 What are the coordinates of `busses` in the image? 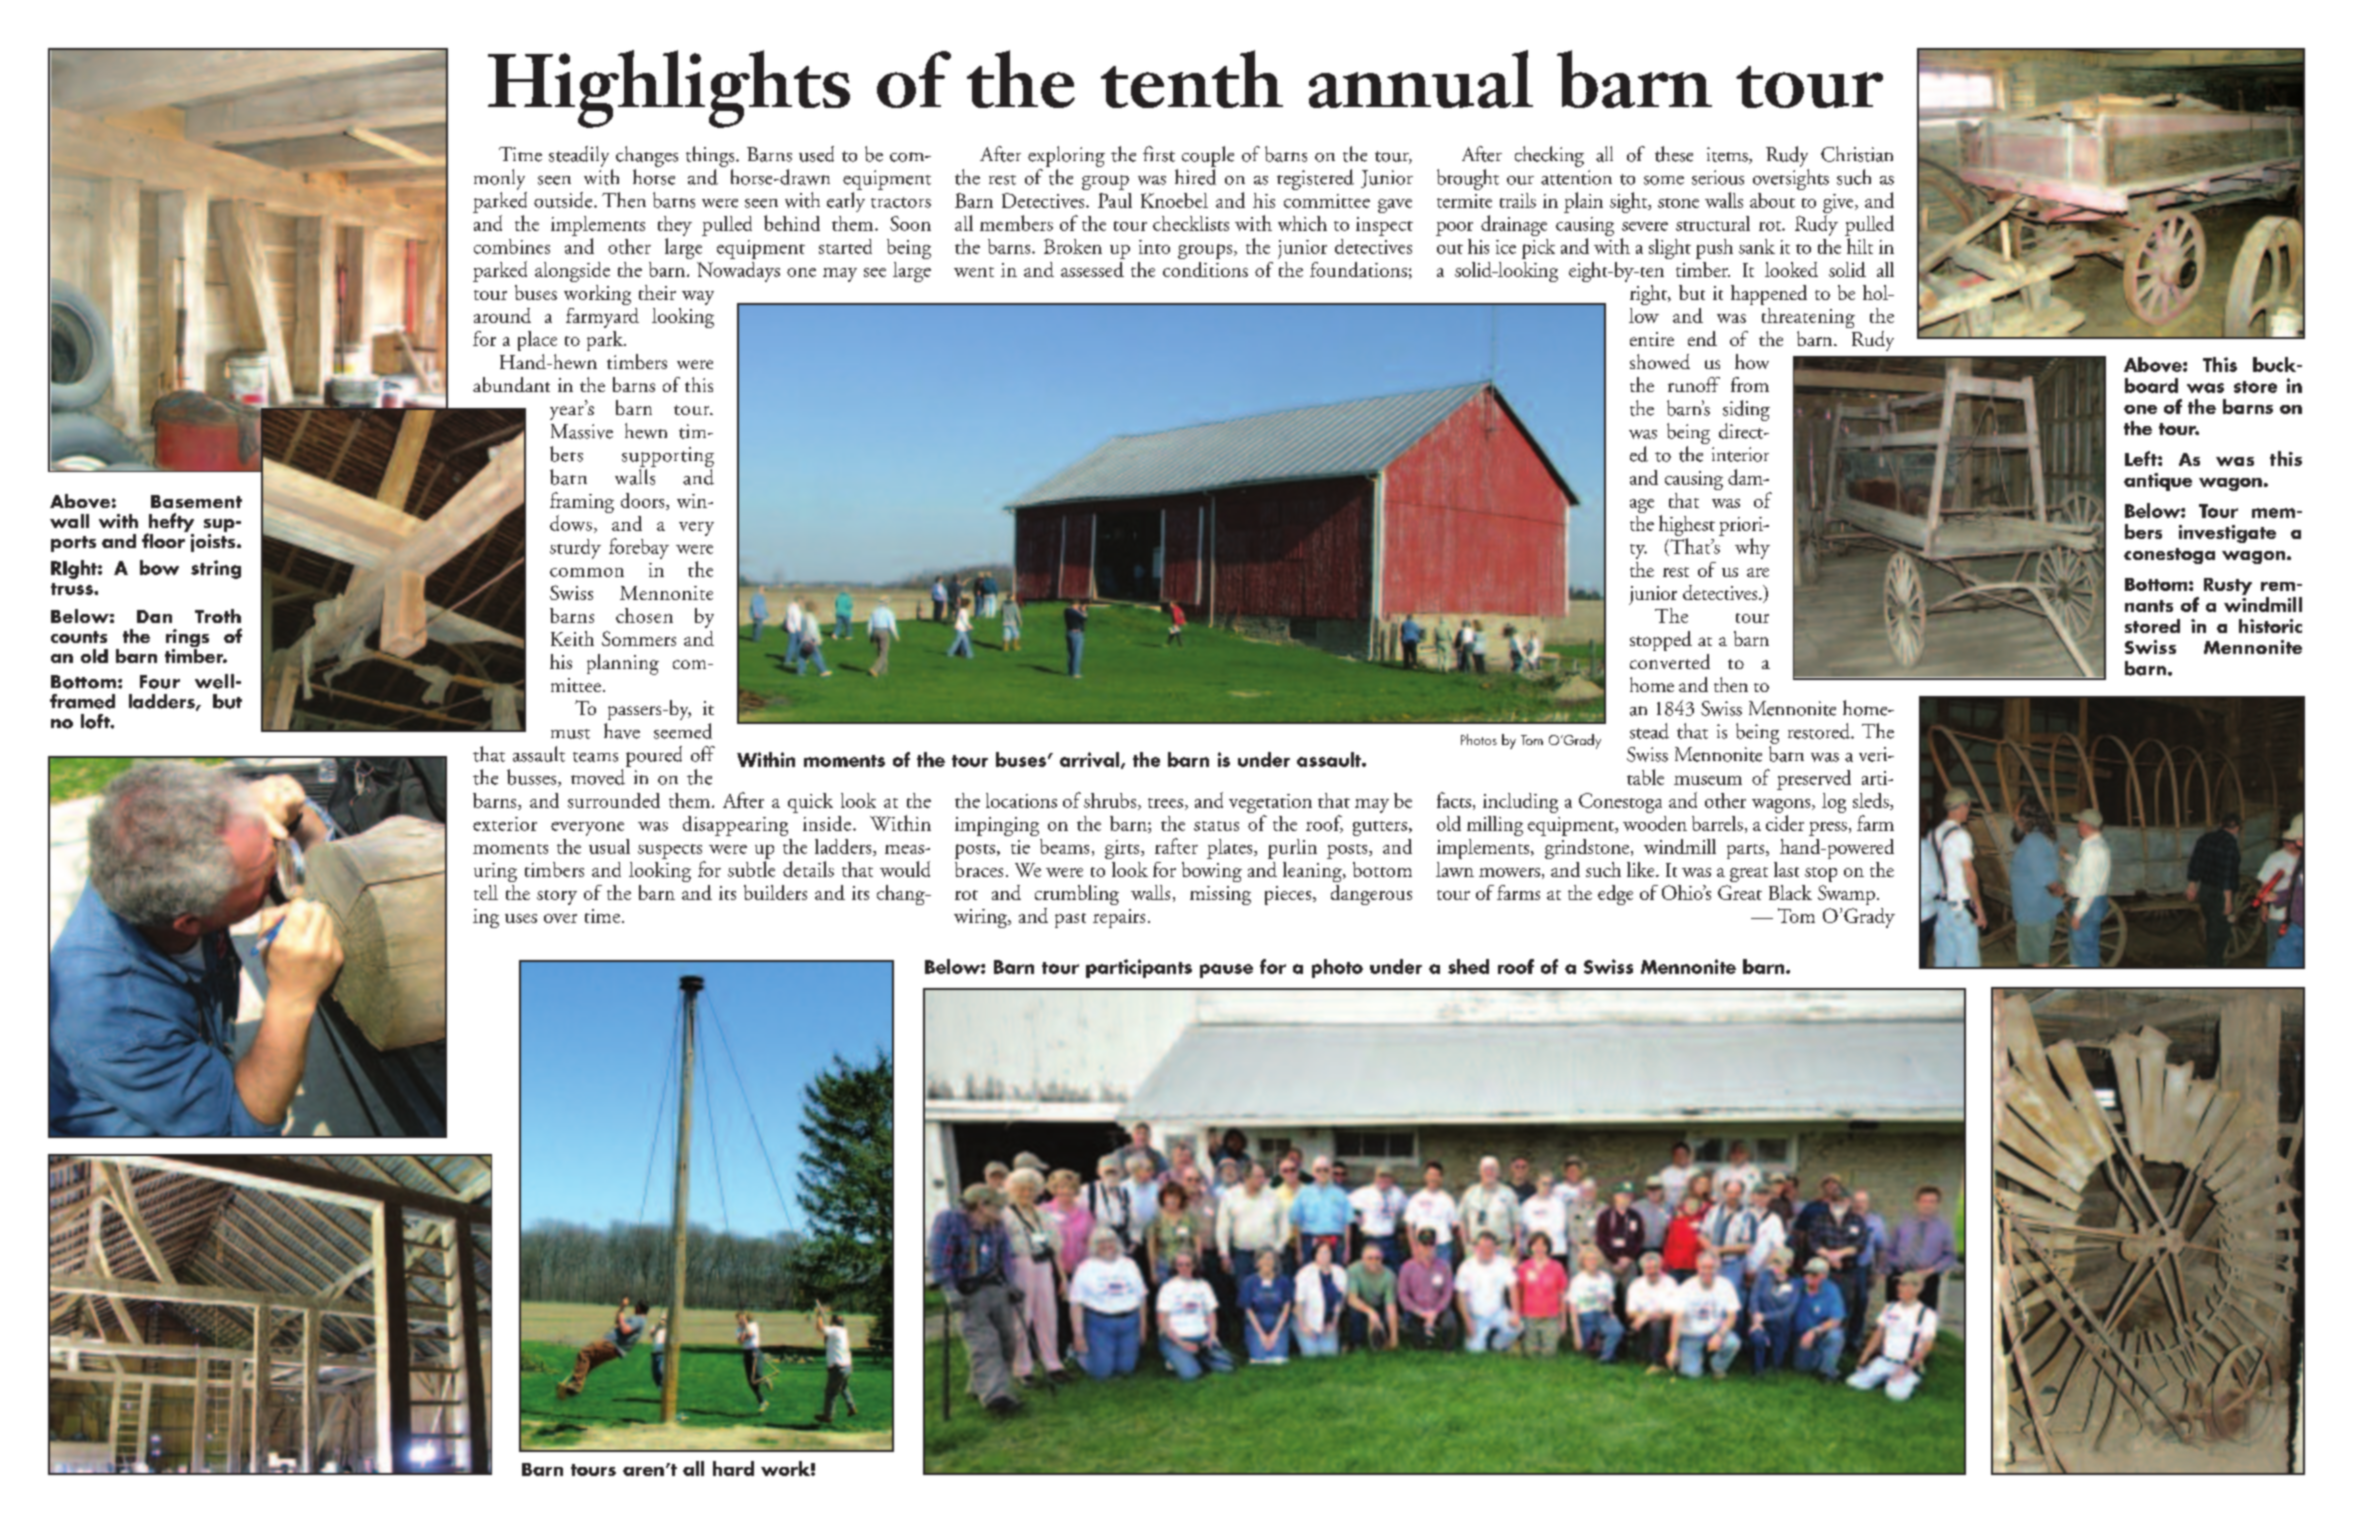 It's located at (533, 778).
